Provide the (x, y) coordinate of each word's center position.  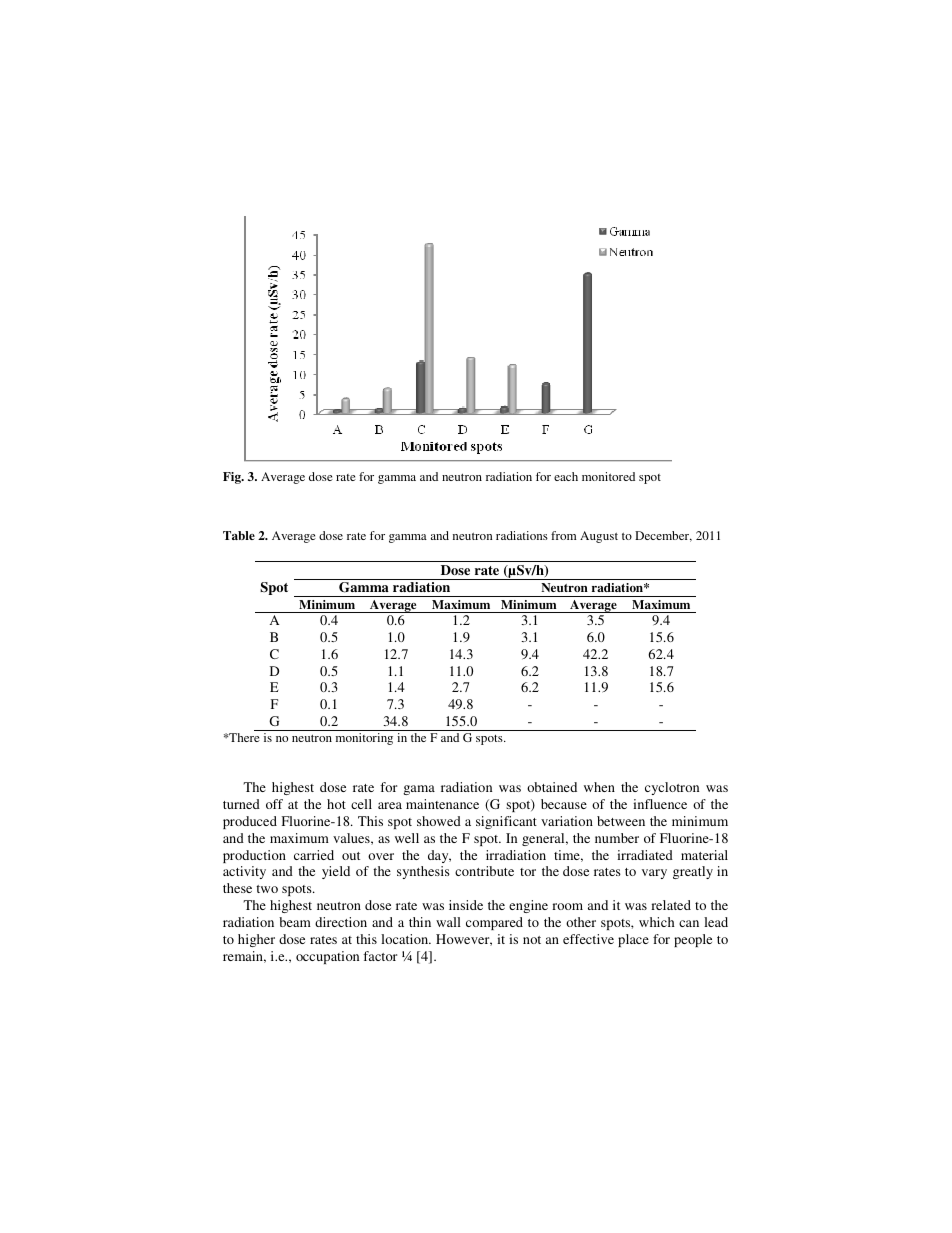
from (563, 535)
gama (419, 790)
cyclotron (672, 788)
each (566, 476)
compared (494, 923)
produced (250, 822)
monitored (608, 476)
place (633, 940)
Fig (233, 478)
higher (256, 940)
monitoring (364, 739)
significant (506, 822)
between (621, 821)
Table (239, 535)
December (663, 536)
